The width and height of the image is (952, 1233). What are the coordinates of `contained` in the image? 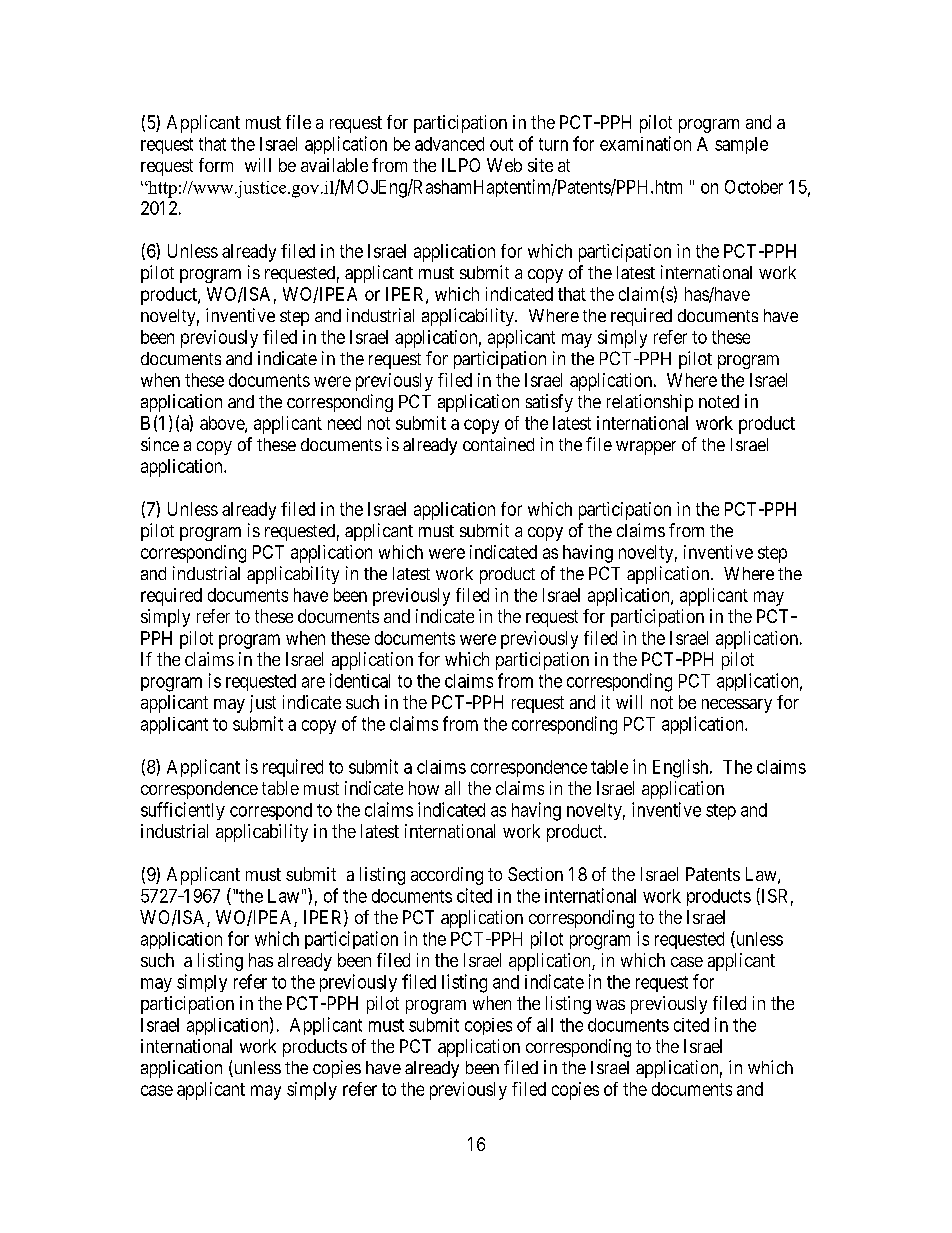 It's located at (498, 444).
